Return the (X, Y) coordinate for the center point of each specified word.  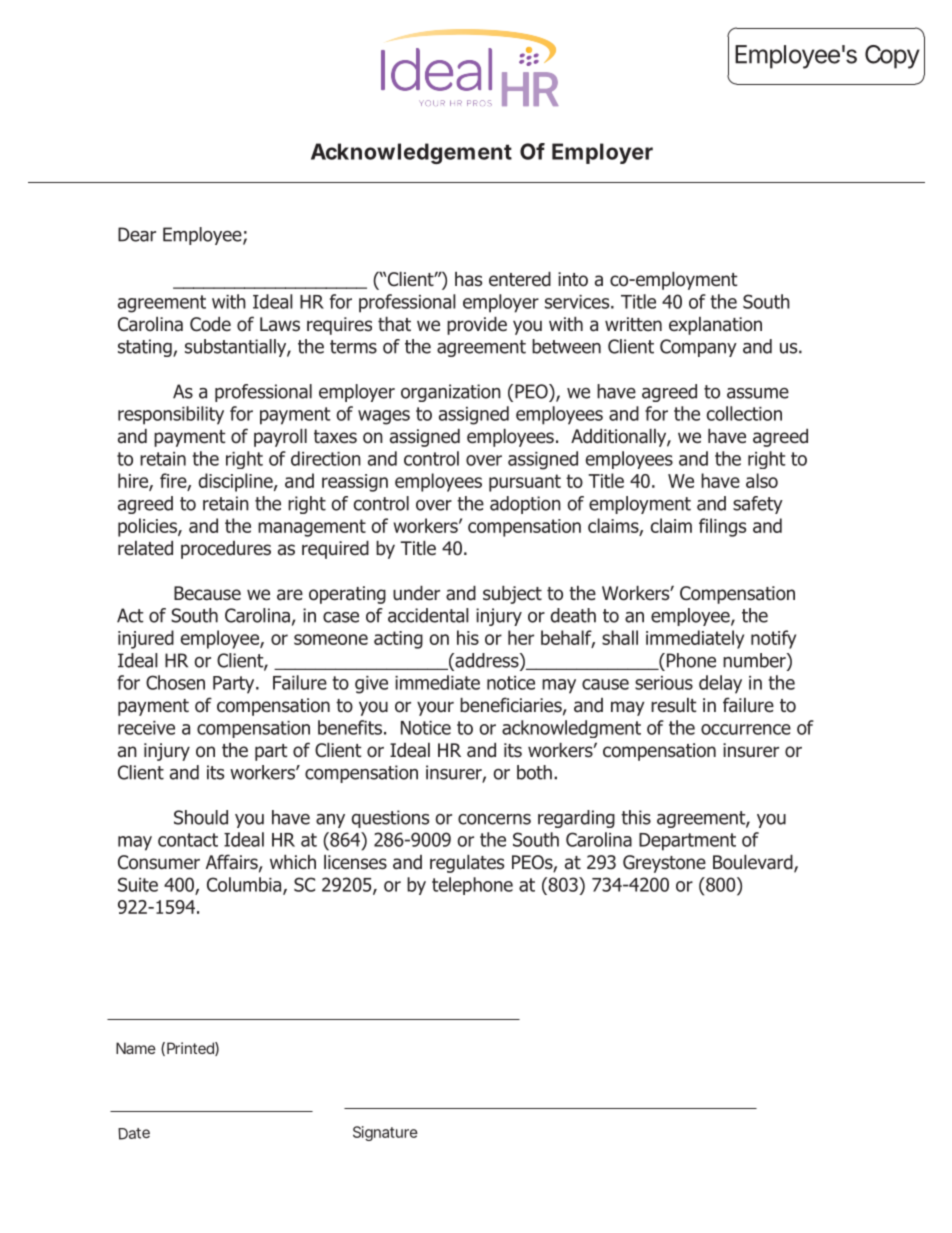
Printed (190, 1048)
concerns (494, 819)
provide (477, 326)
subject (512, 595)
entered (520, 279)
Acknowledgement (411, 153)
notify (773, 639)
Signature (385, 1133)
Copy (892, 57)
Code (210, 324)
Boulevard (754, 863)
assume (758, 393)
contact (188, 840)
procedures (226, 550)
